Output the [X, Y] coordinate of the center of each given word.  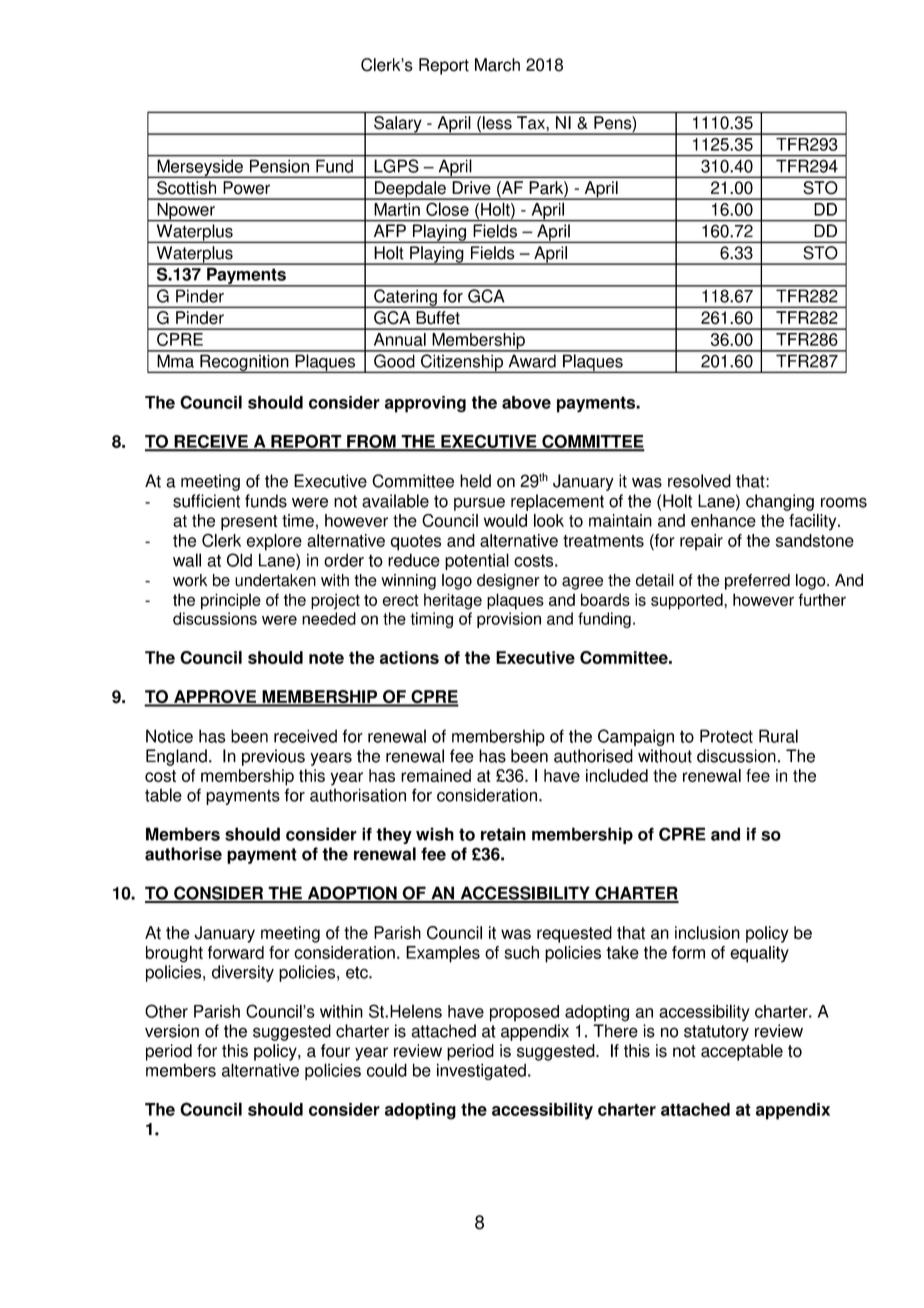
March [497, 65]
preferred [757, 582]
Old [239, 560]
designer [508, 582]
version [172, 1031]
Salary [398, 125]
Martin [397, 209]
